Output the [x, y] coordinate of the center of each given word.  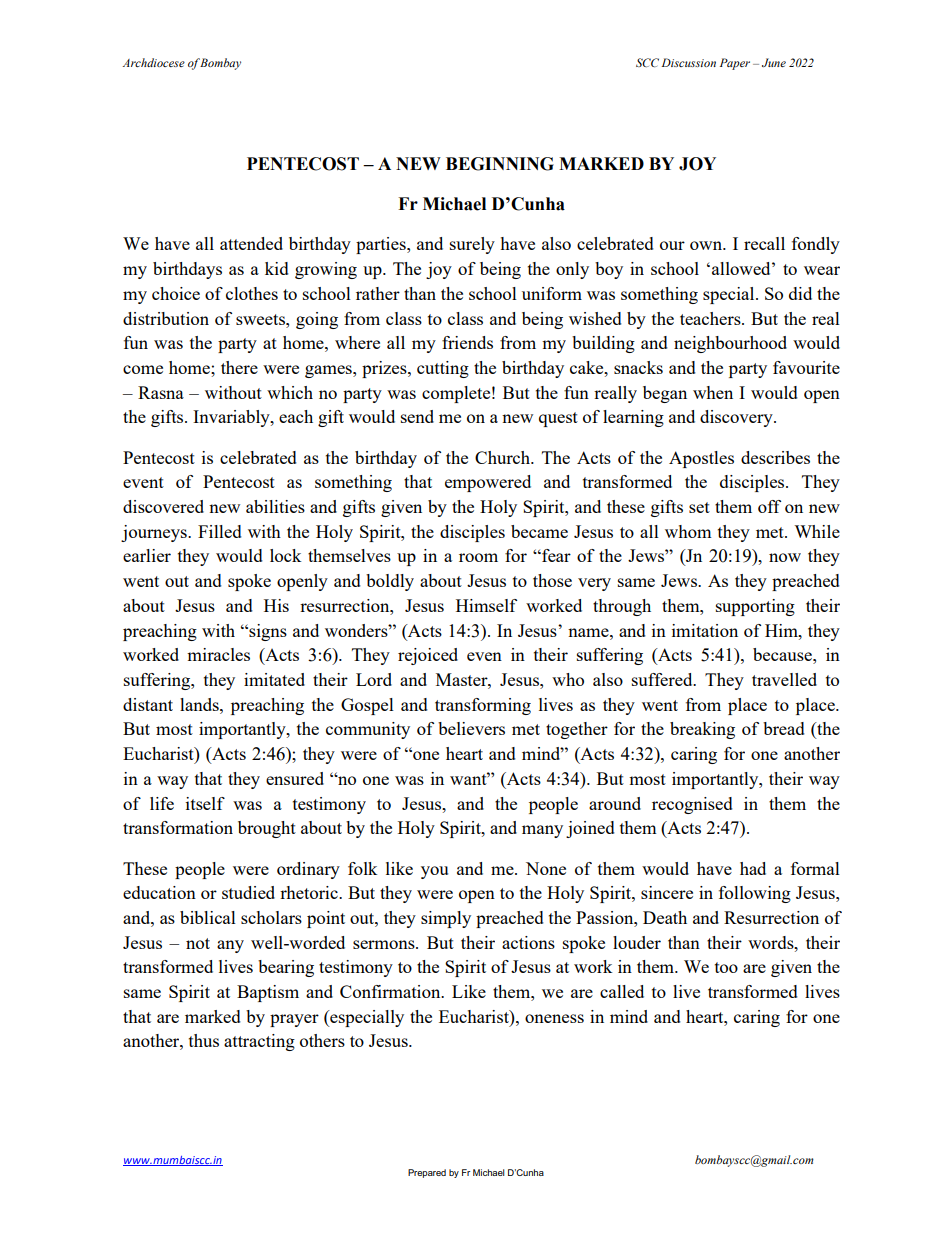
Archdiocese [154, 62]
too [726, 967]
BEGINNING [500, 164]
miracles [218, 654]
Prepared [427, 1173]
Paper [735, 64]
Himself [486, 605]
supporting [755, 607]
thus [204, 1040]
